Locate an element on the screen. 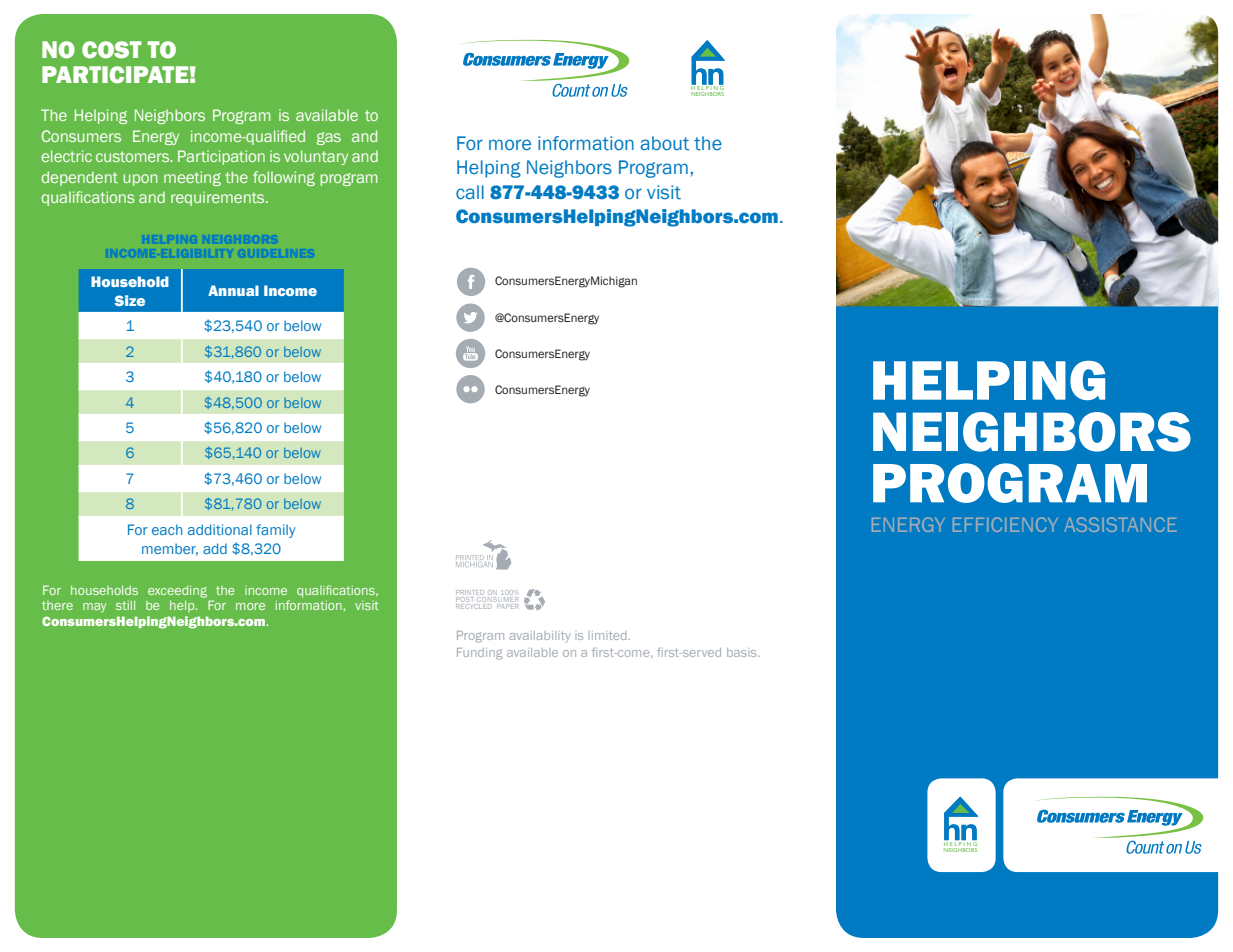  following is located at coordinates (284, 178).
